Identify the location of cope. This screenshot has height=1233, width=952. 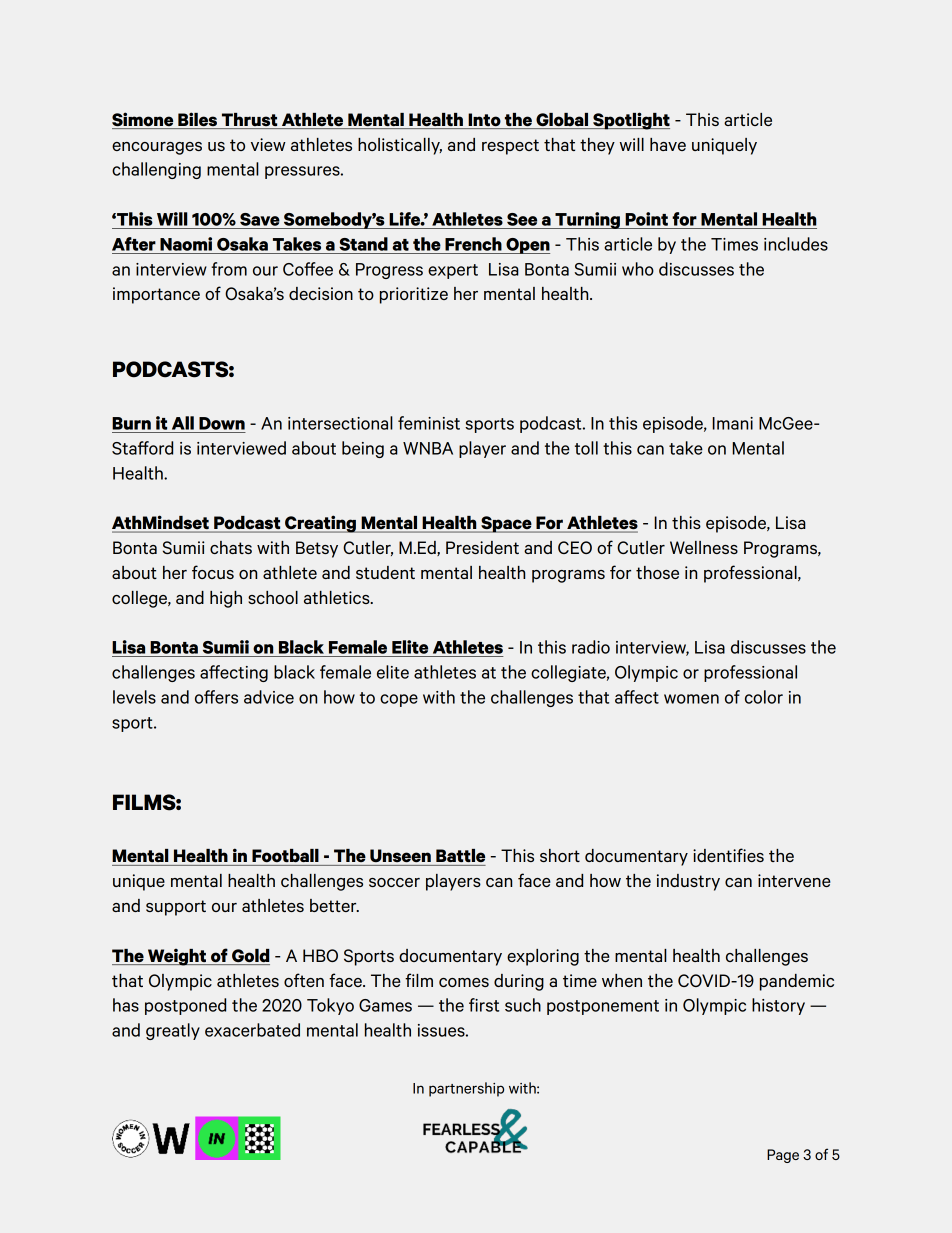
(399, 700).
